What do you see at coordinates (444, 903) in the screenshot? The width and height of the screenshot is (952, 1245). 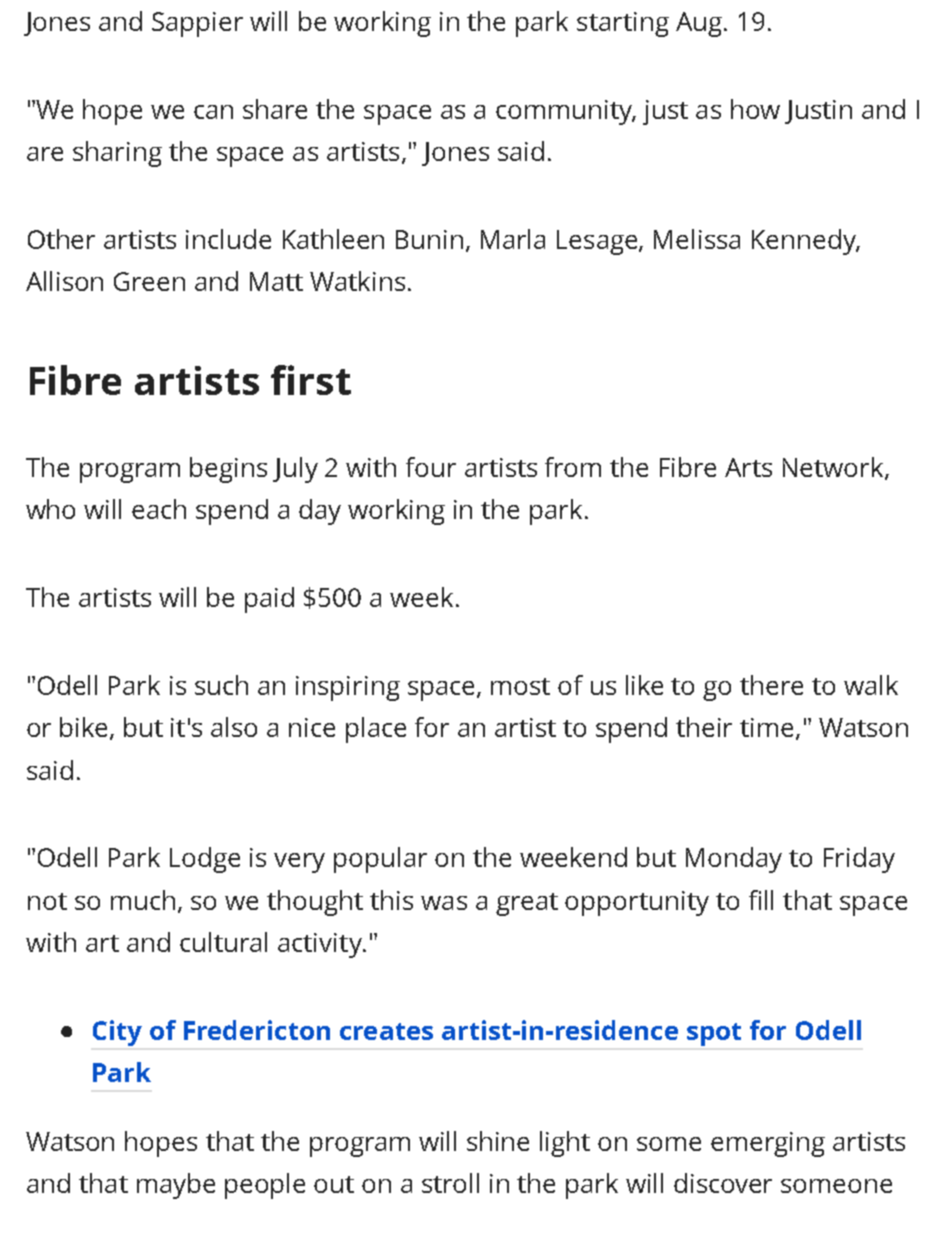 I see `was` at bounding box center [444, 903].
